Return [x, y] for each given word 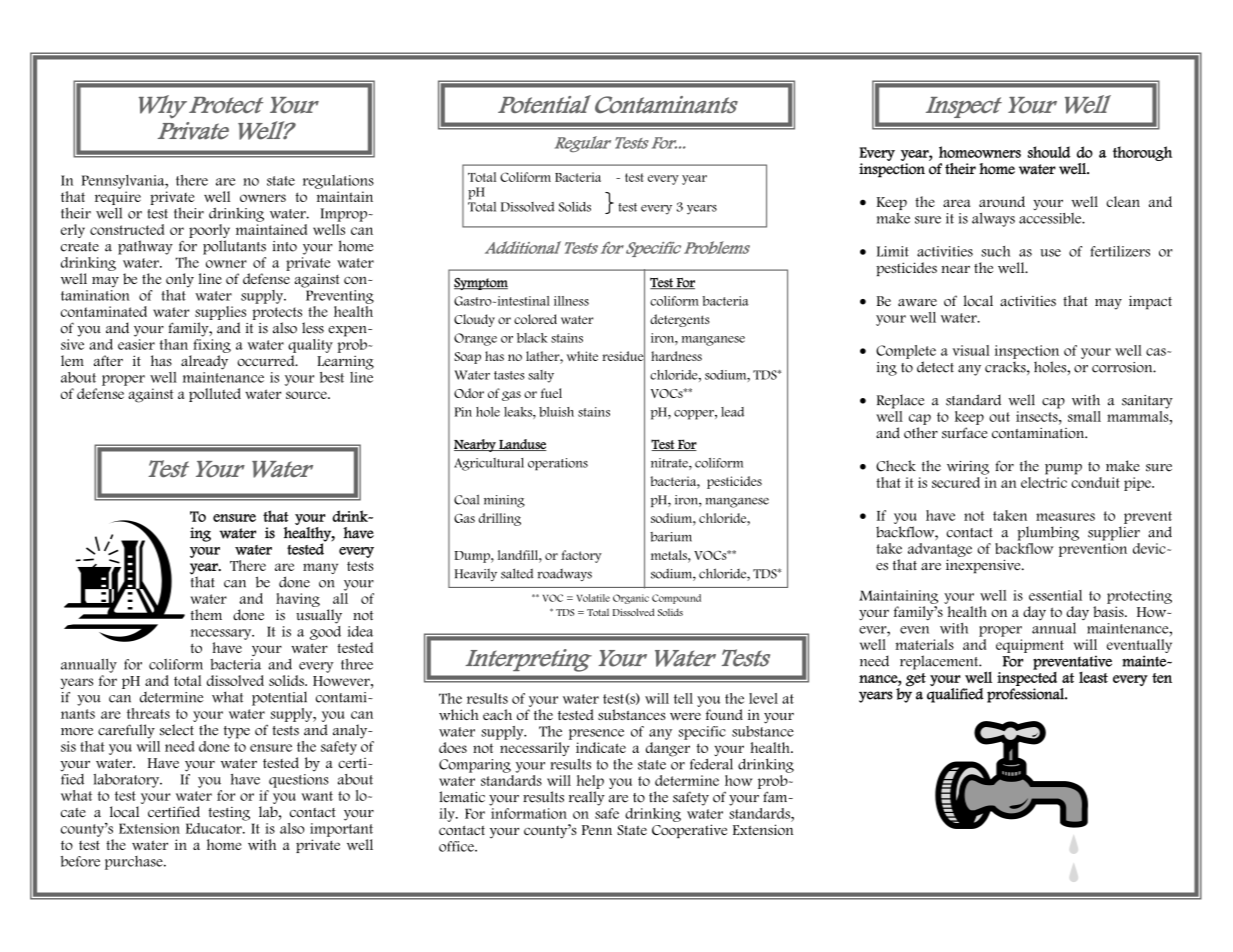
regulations [338, 182]
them [206, 615]
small [1084, 416]
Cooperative [689, 831]
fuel [551, 393]
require [118, 198]
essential [1055, 595]
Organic [631, 599]
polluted [215, 395]
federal [711, 764]
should [1049, 152]
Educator [215, 828]
